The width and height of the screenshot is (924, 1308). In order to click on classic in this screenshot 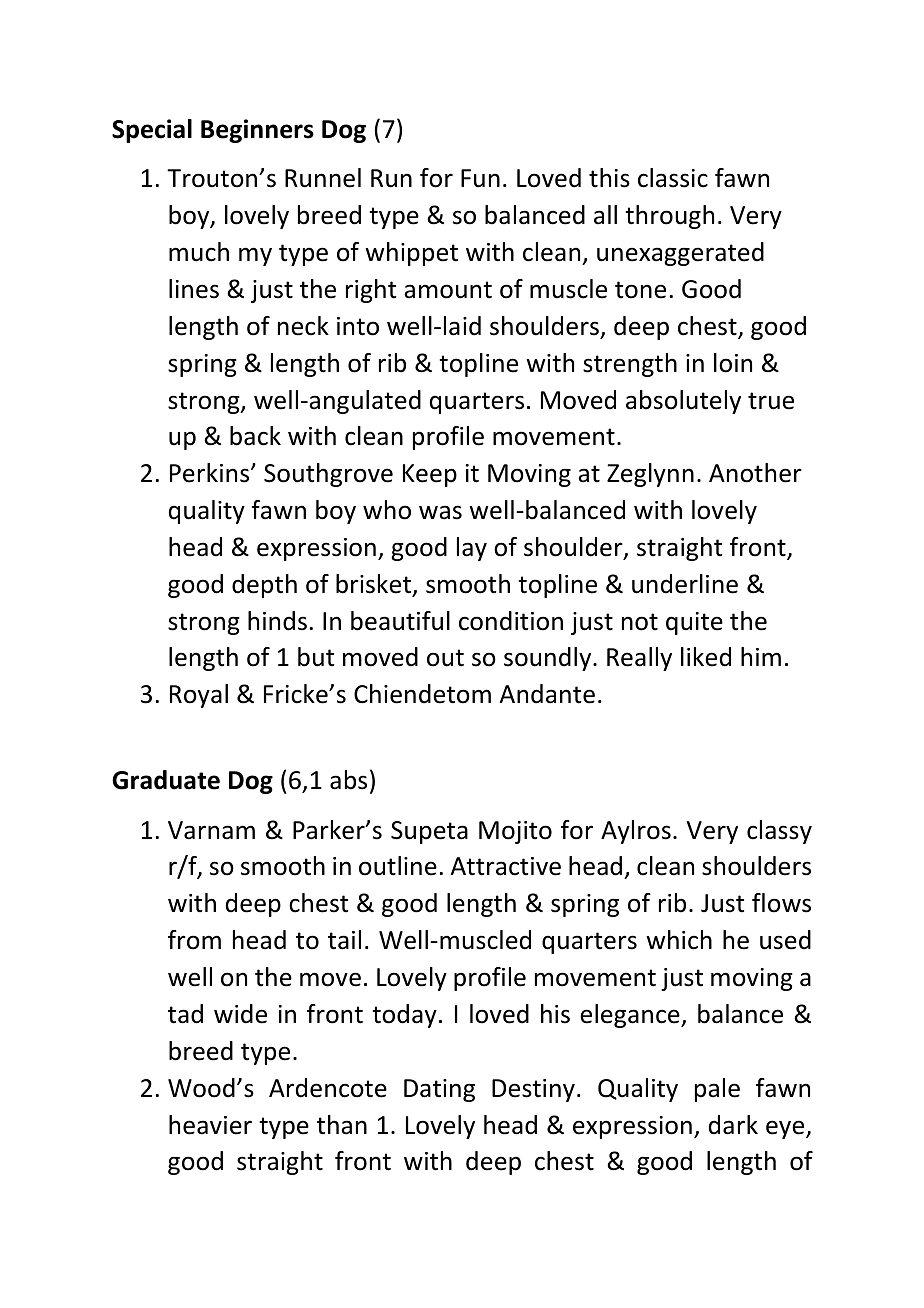, I will do `click(673, 178)`.
